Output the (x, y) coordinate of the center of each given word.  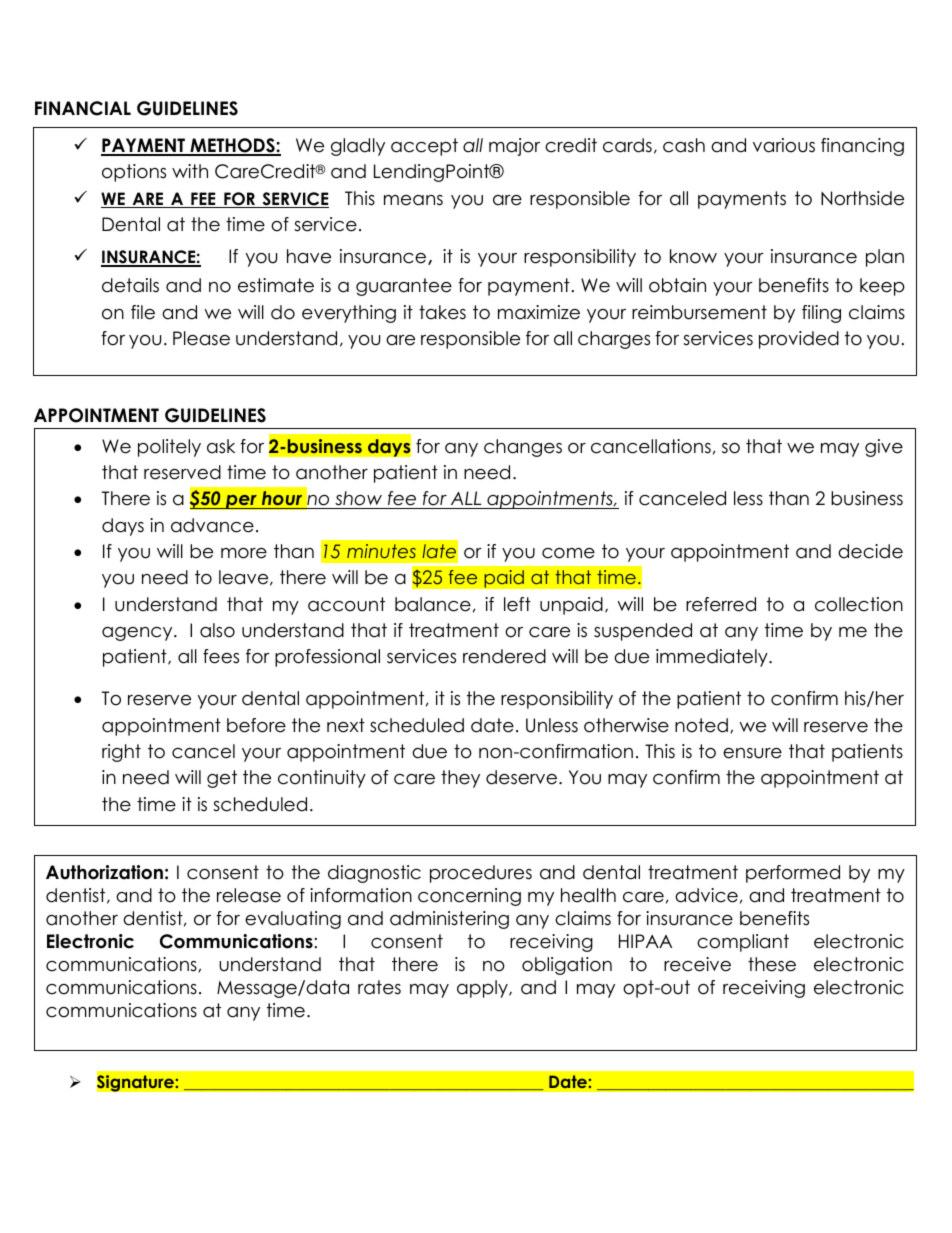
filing (821, 314)
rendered (504, 656)
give (884, 448)
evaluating (293, 920)
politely (169, 448)
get (222, 779)
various (784, 145)
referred (721, 604)
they (460, 779)
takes (442, 312)
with (190, 171)
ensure (752, 753)
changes (523, 448)
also (217, 630)
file (143, 312)
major (514, 147)
